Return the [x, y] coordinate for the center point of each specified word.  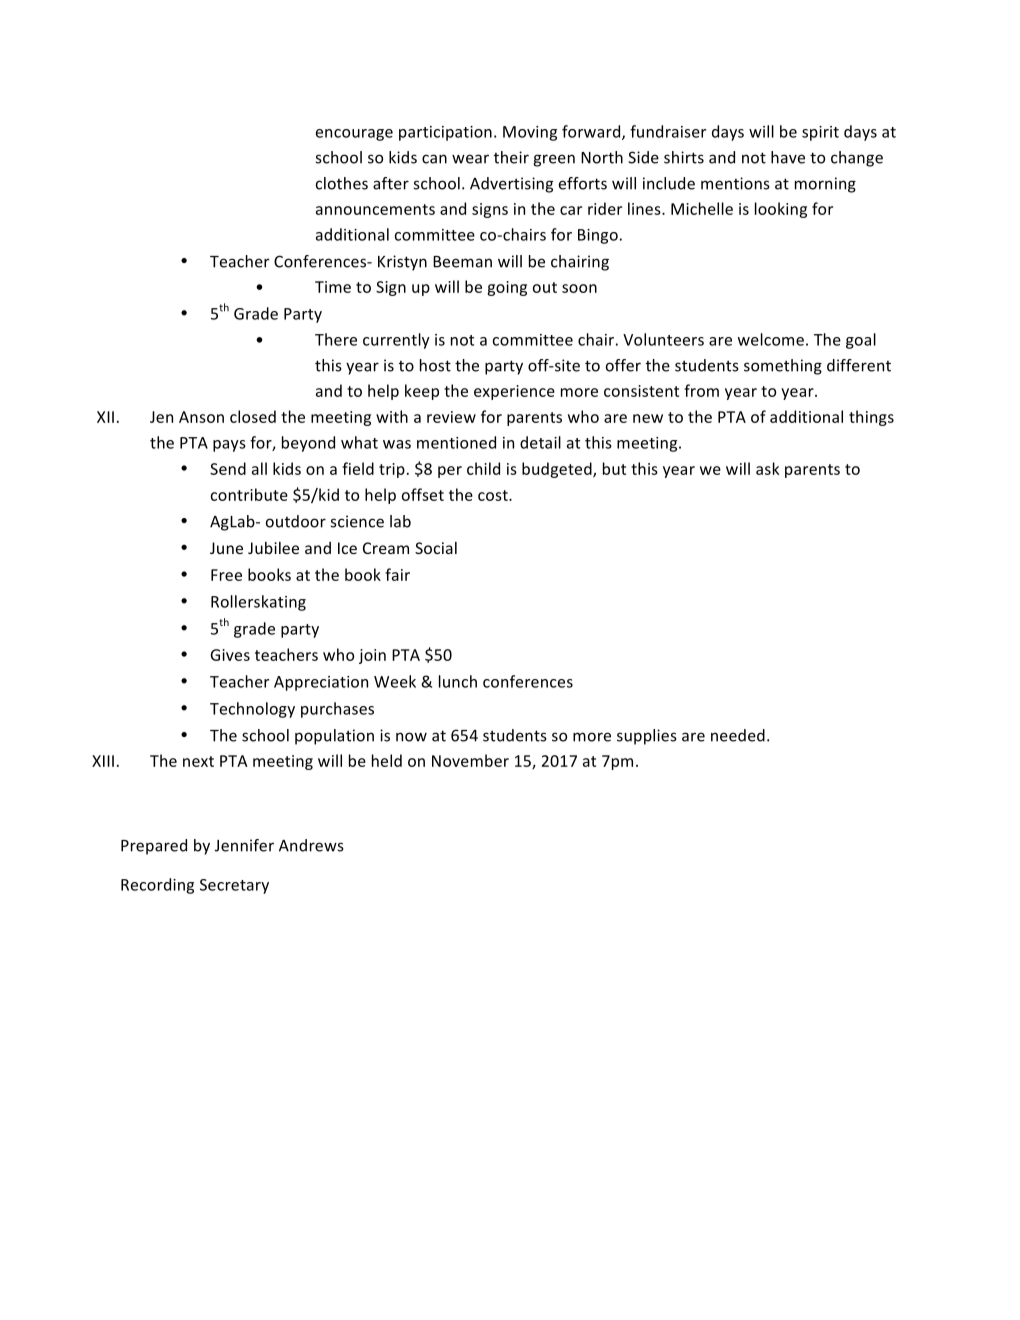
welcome [771, 339]
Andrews [311, 845]
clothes [342, 183]
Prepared [154, 847]
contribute [249, 494]
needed [738, 735]
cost [494, 495]
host [435, 365]
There [336, 339]
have [788, 157]
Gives [230, 655]
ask [767, 468]
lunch [458, 681]
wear [470, 159]
